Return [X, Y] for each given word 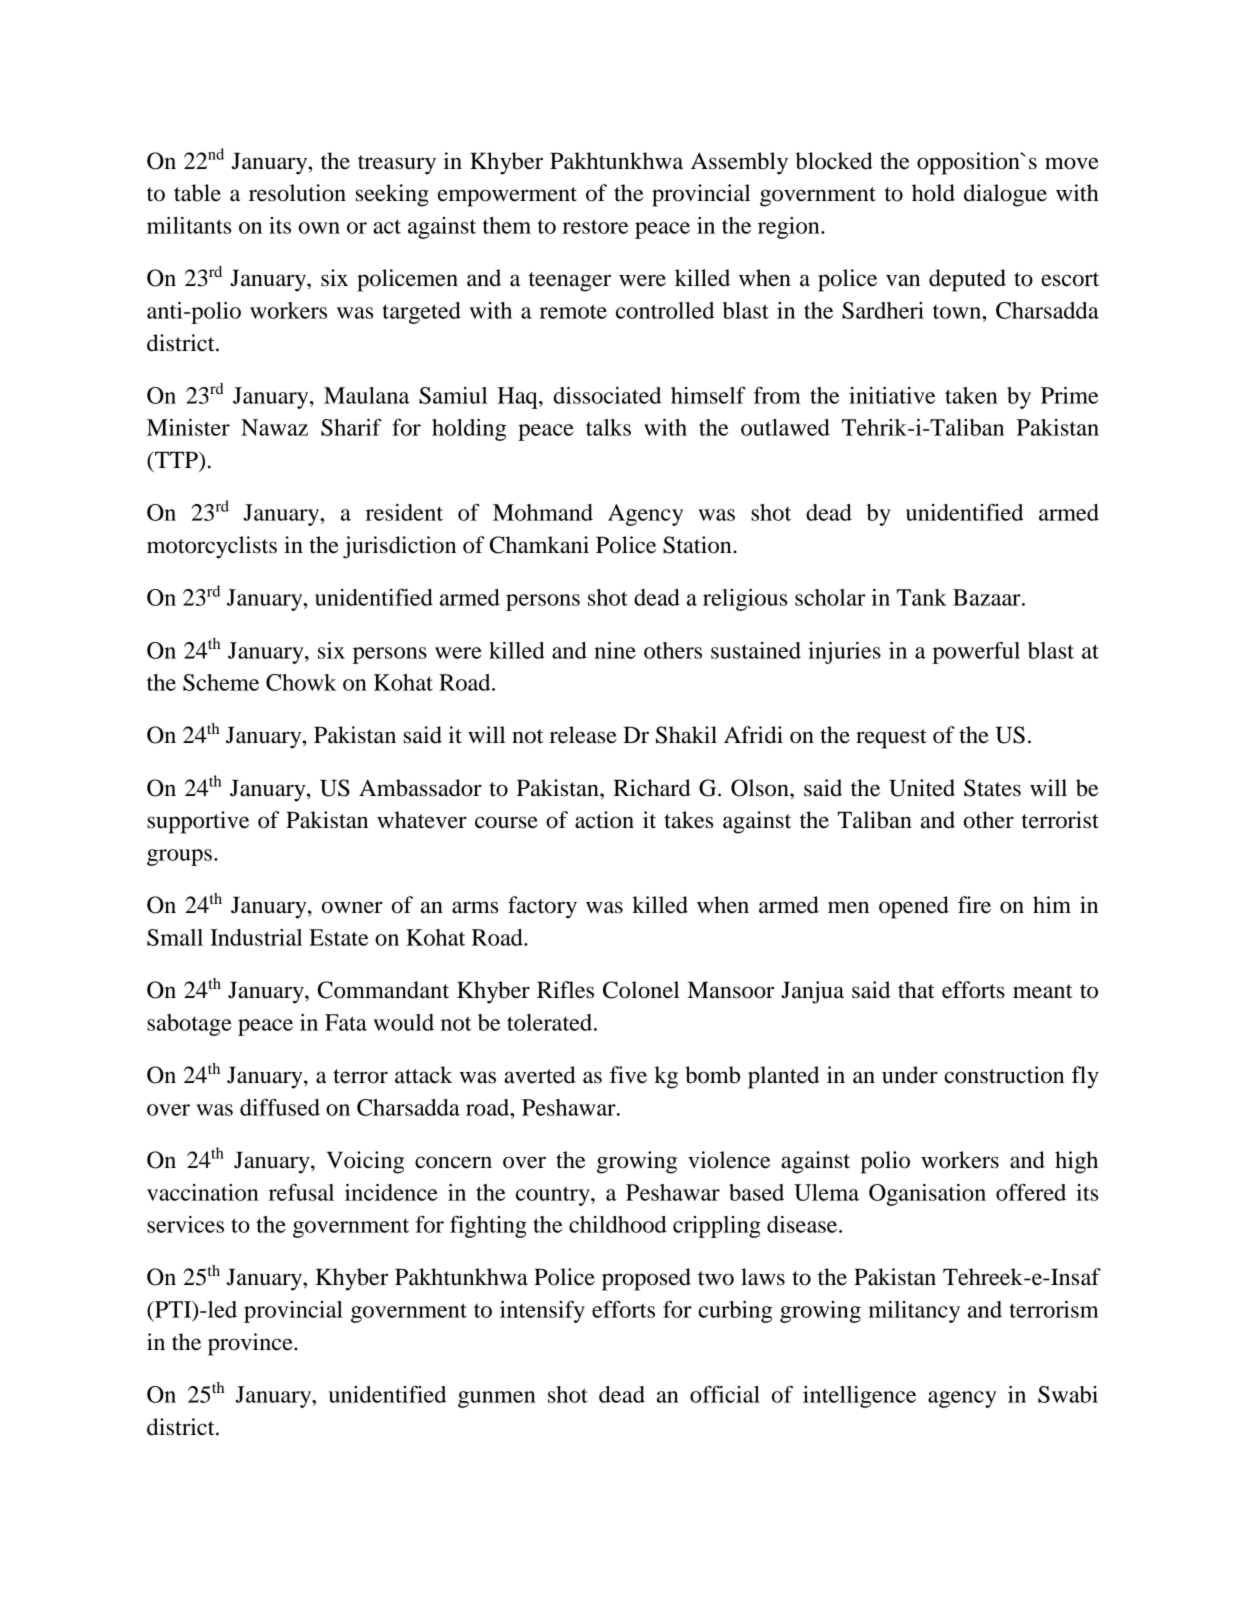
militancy [914, 1312]
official [725, 1394]
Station [698, 545]
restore [595, 226]
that [916, 990]
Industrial [256, 937]
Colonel [641, 990]
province [251, 1344]
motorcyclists [212, 547]
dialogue [1005, 195]
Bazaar [988, 597]
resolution [297, 193]
